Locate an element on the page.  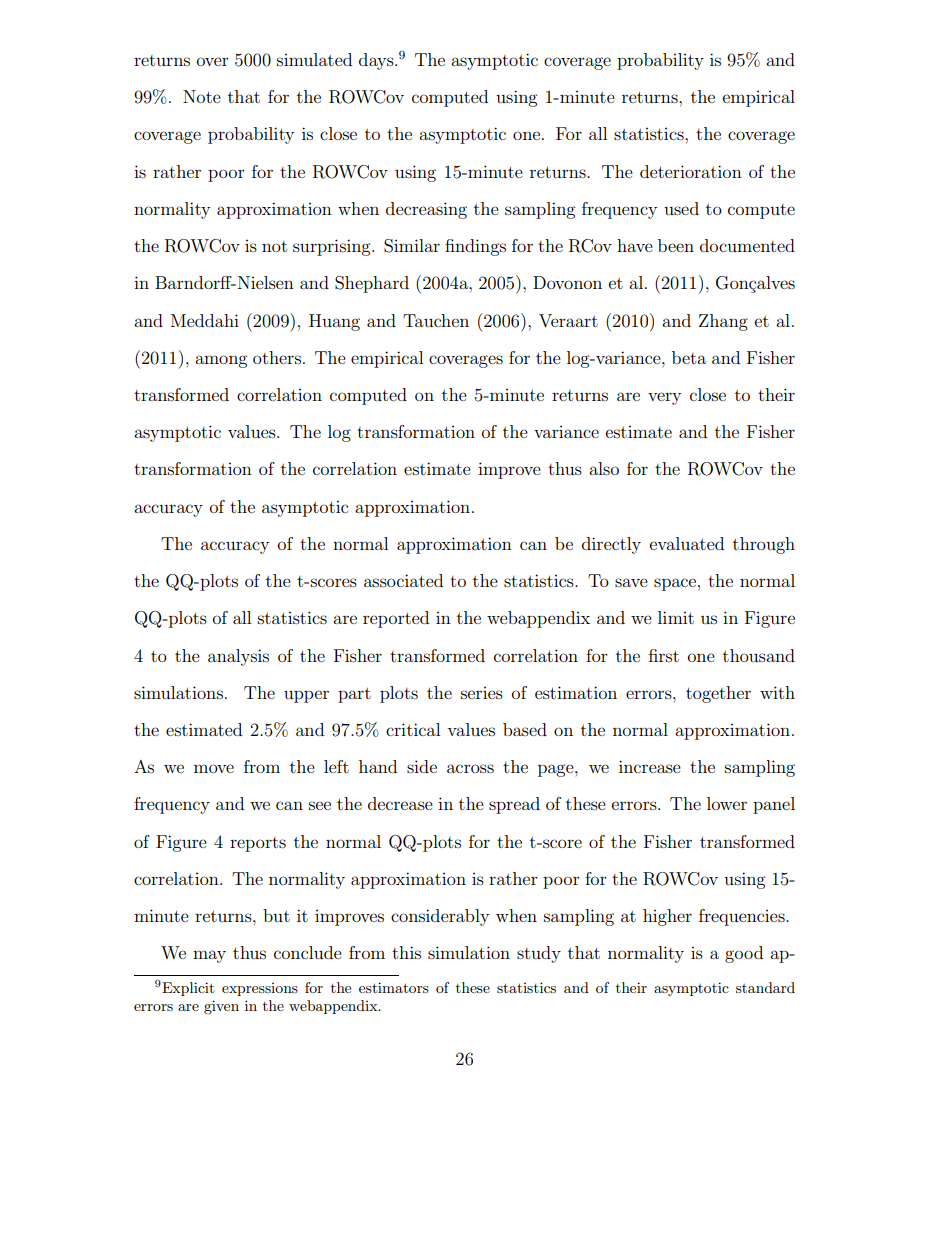
decreasing is located at coordinates (426, 210).
